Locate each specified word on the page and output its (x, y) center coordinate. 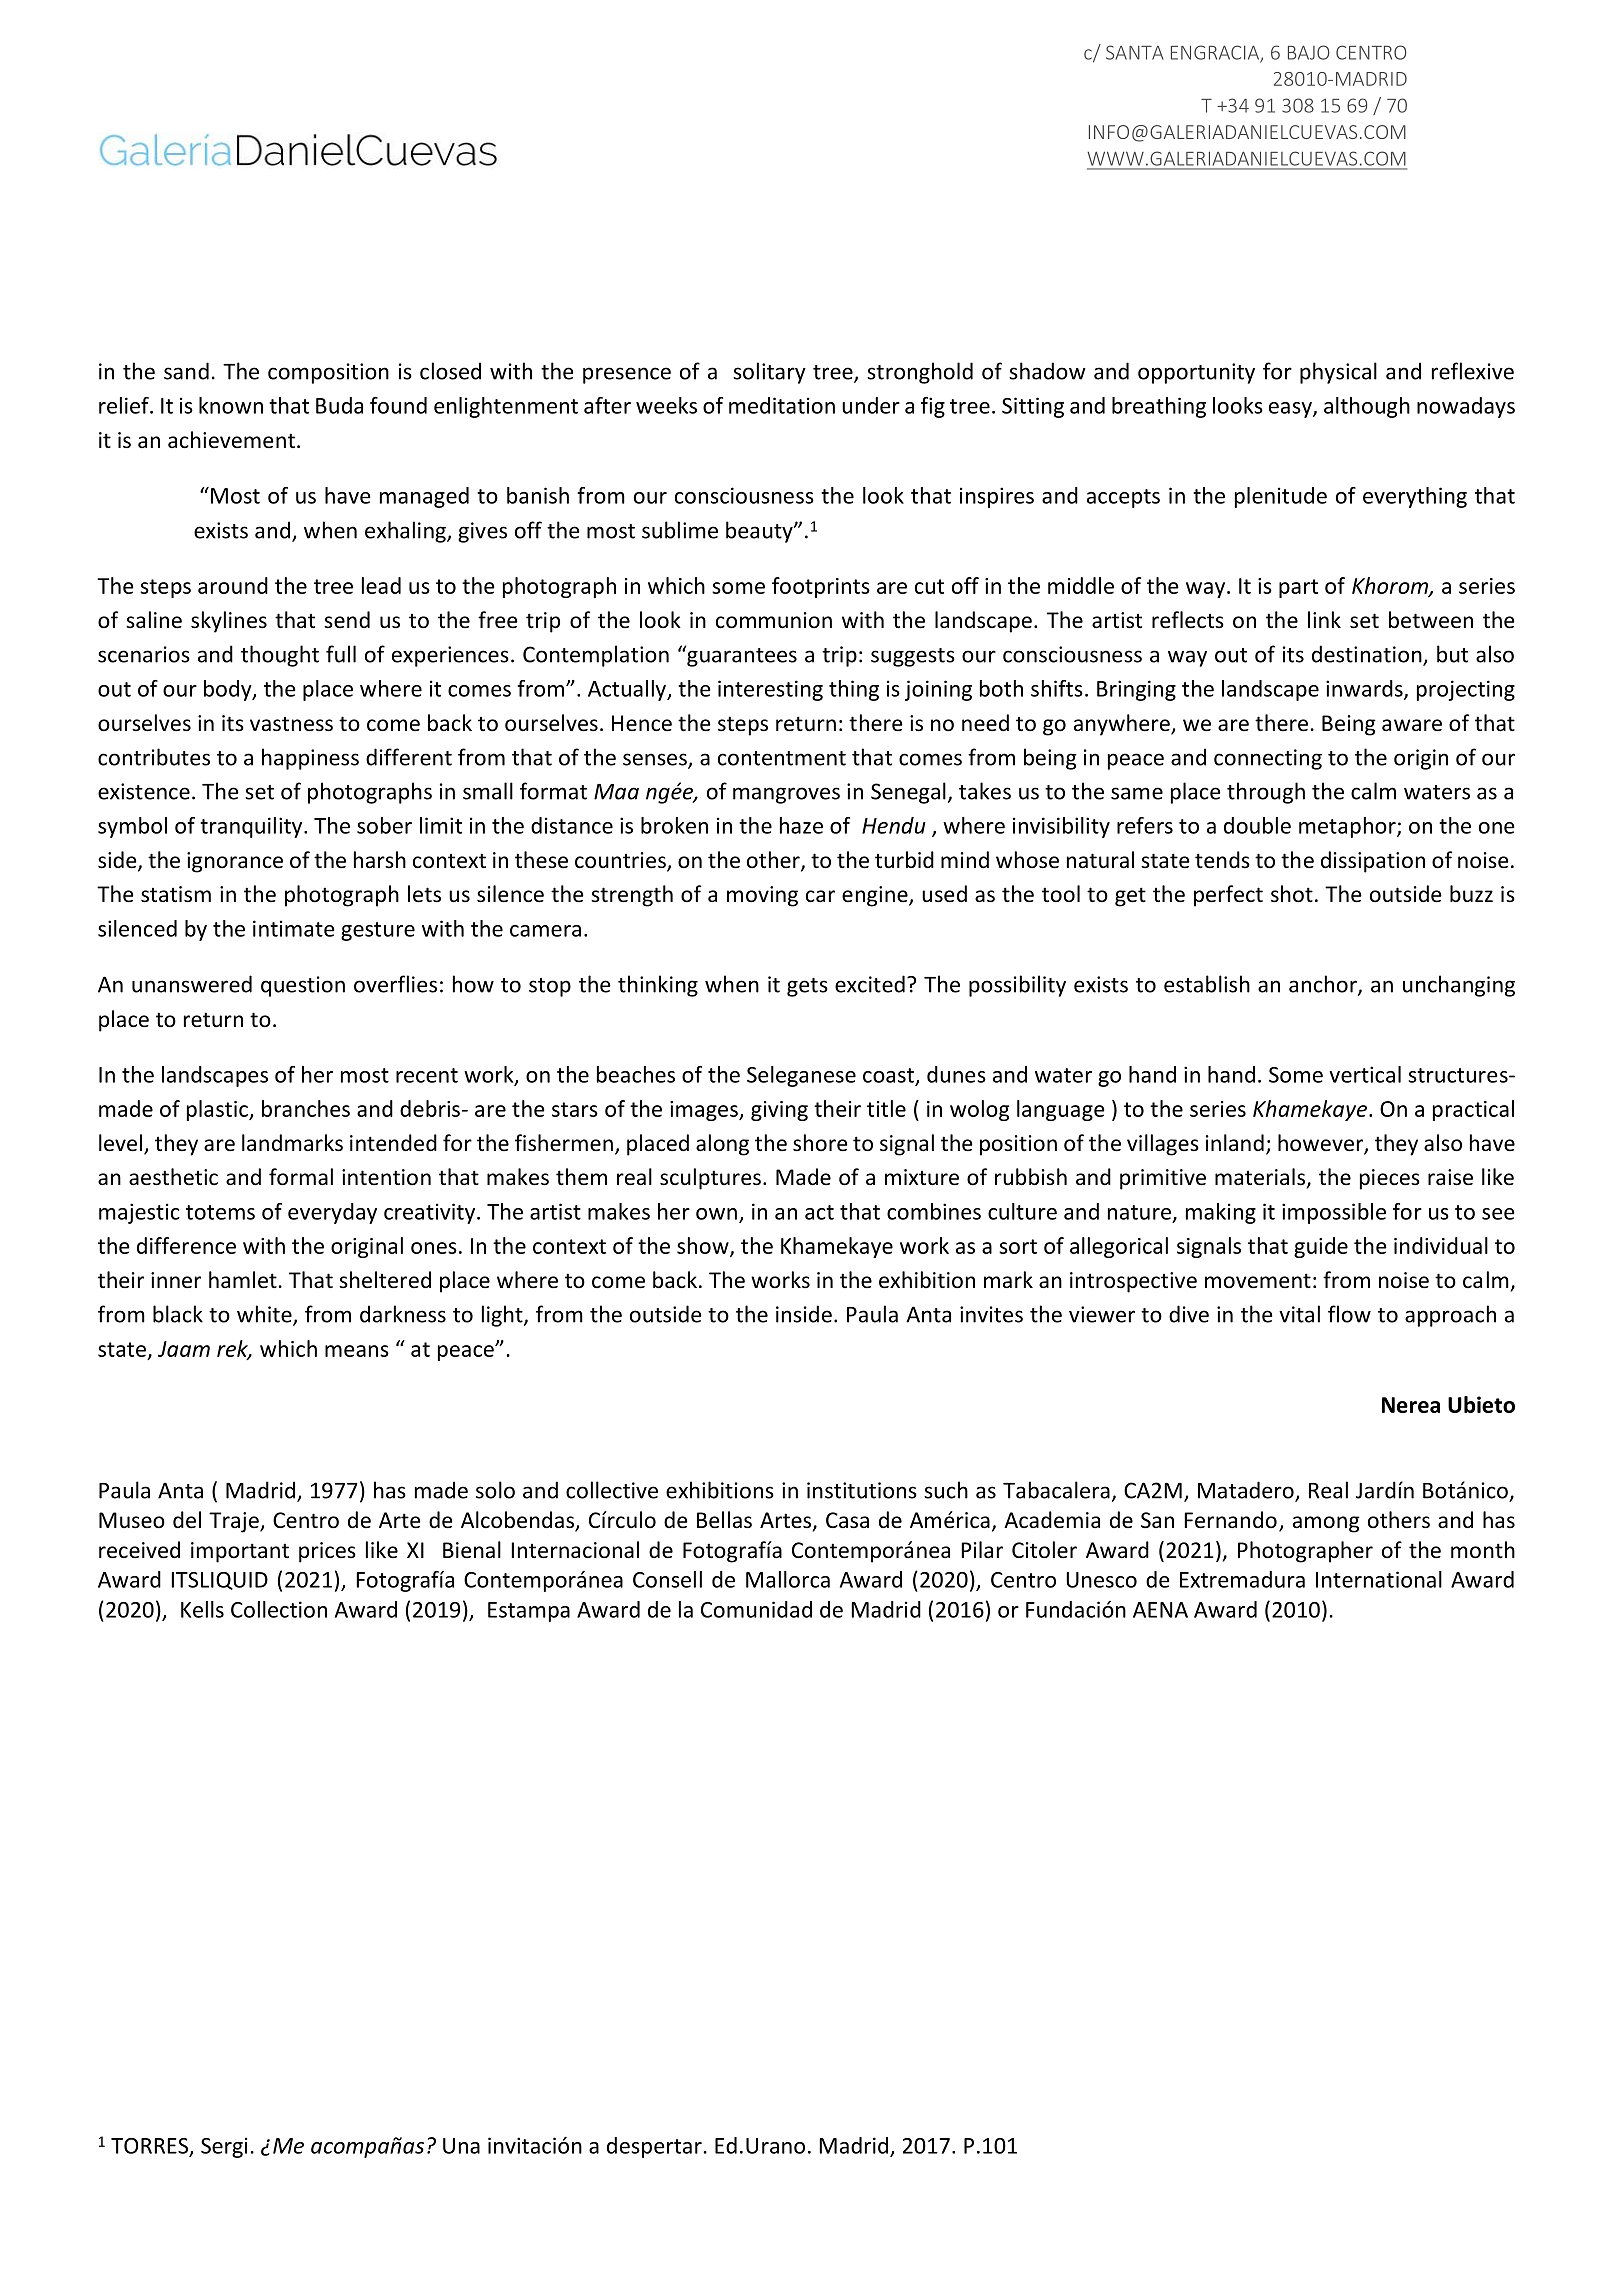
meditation (782, 405)
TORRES (151, 2147)
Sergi (224, 2147)
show (704, 1246)
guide (1321, 1247)
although (1367, 407)
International (1379, 1579)
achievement (231, 440)
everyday (332, 1213)
